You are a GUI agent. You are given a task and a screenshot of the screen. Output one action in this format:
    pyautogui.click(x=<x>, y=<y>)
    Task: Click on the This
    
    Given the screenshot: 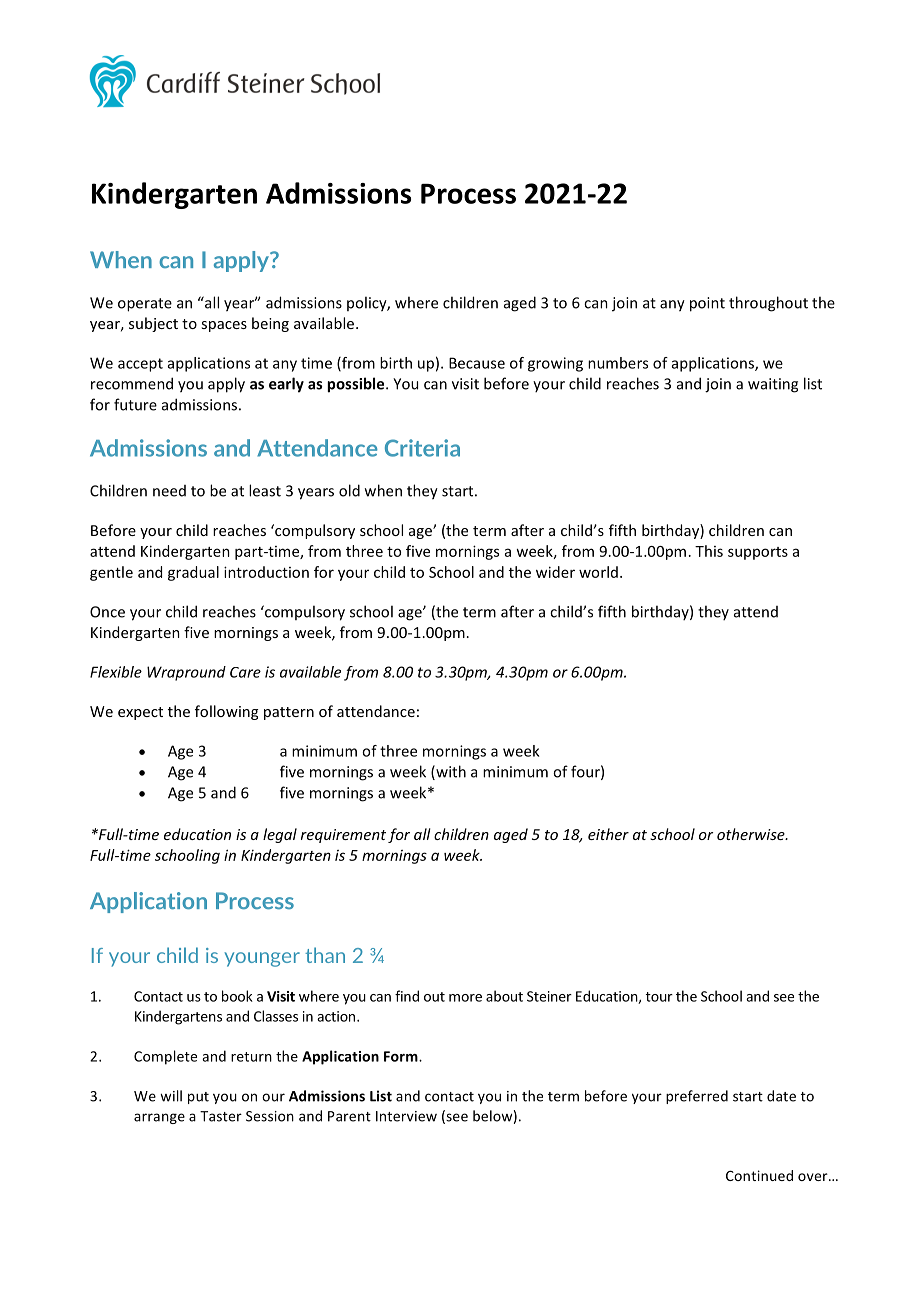 What is the action you would take?
    pyautogui.click(x=709, y=551)
